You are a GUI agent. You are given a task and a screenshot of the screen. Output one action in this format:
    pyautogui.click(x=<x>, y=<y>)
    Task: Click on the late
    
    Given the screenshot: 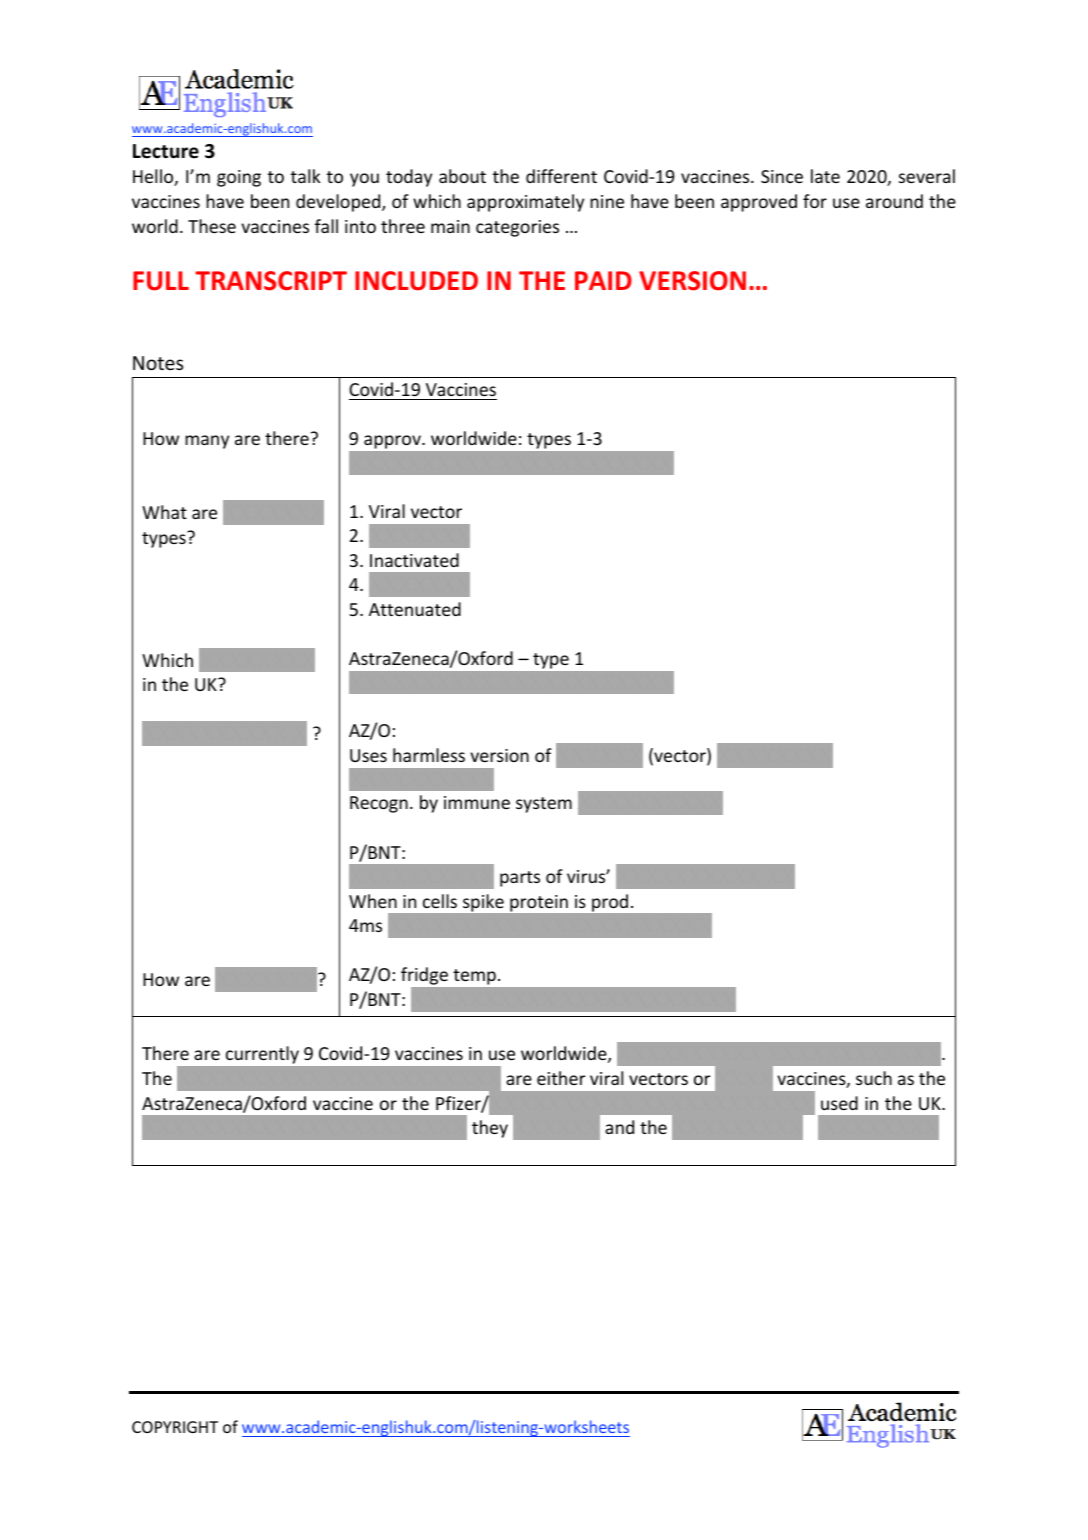 What is the action you would take?
    pyautogui.click(x=825, y=176)
